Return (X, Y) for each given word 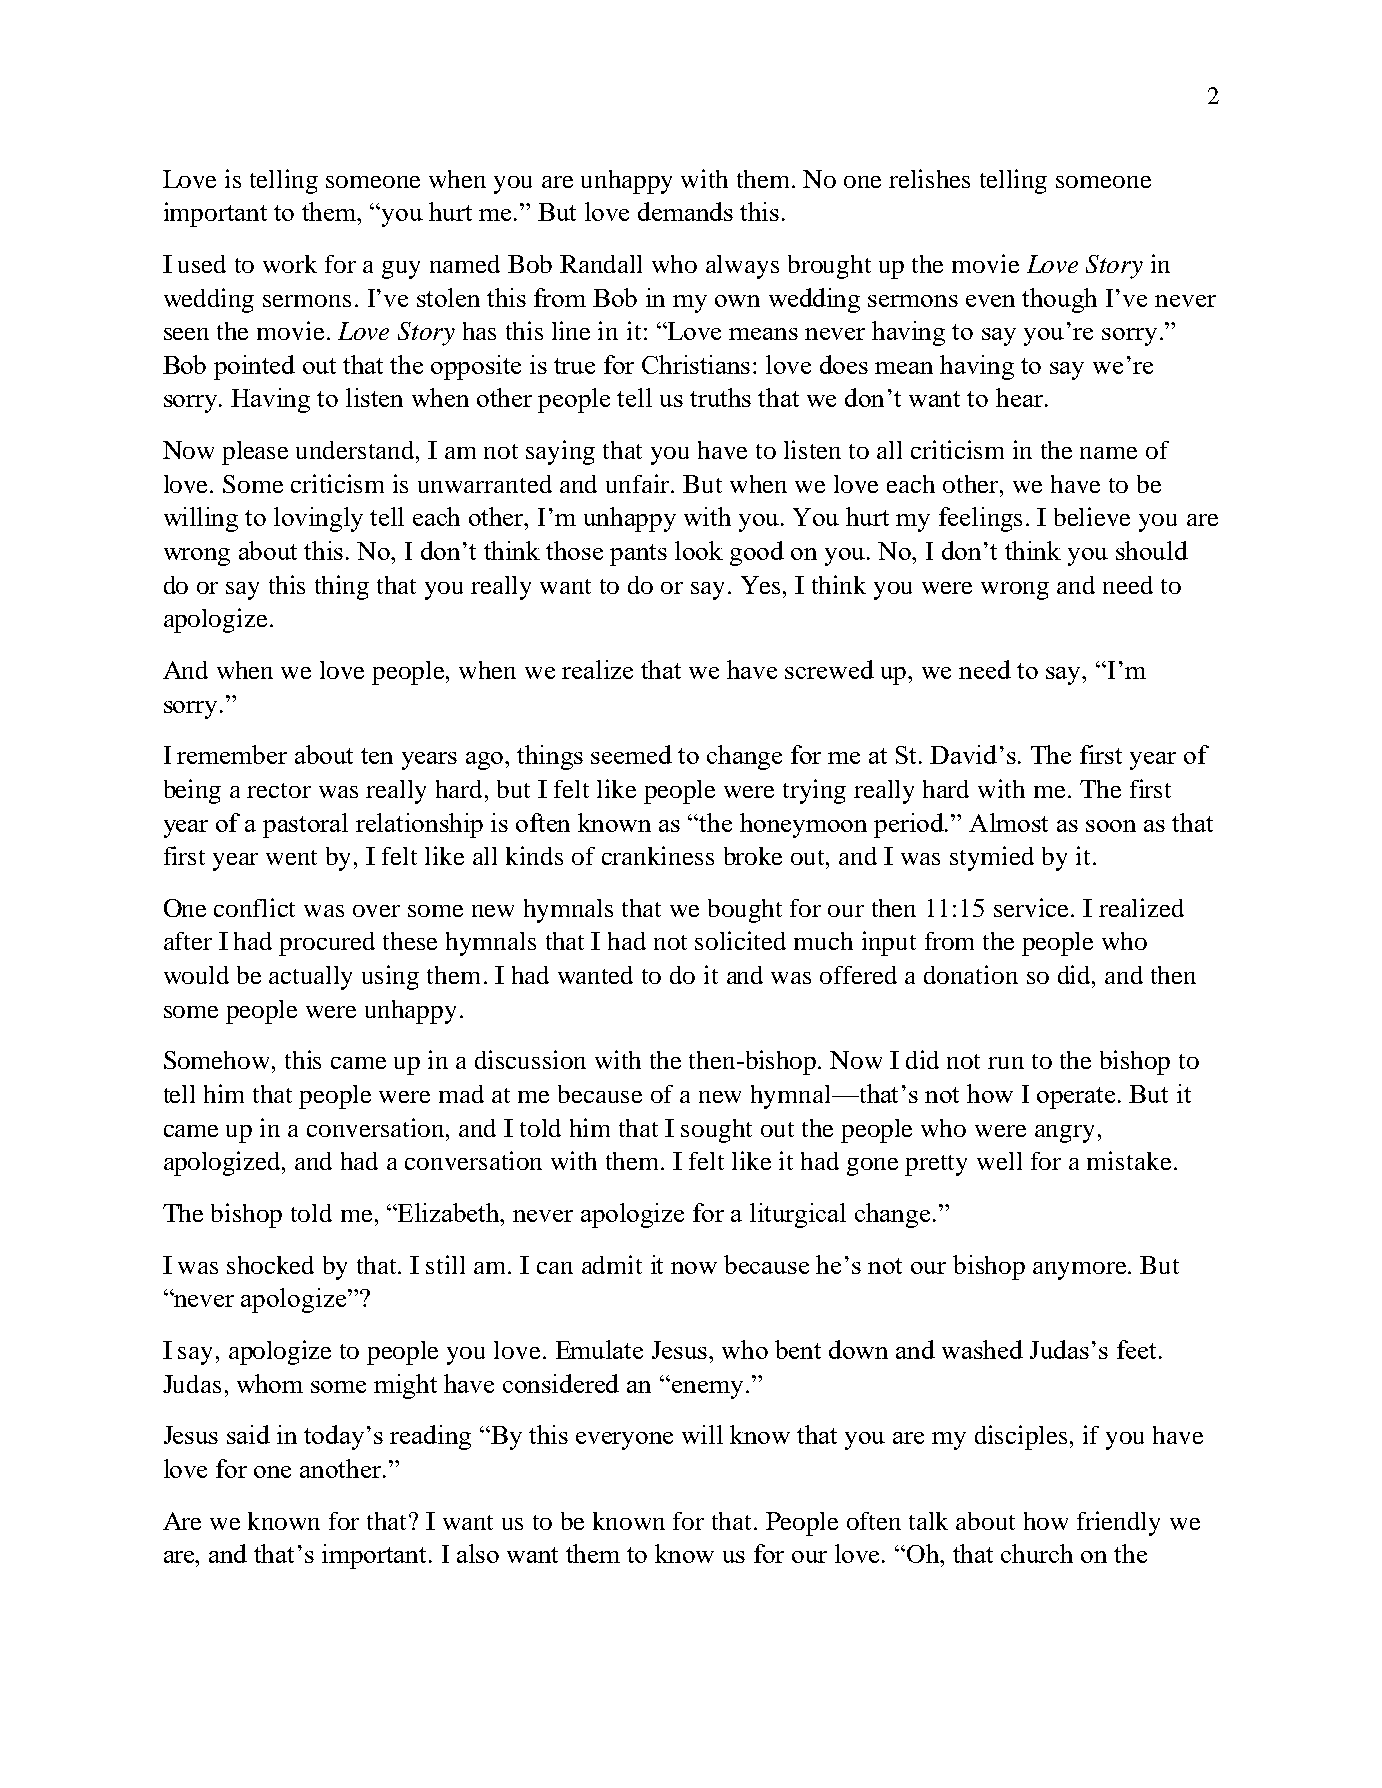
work (290, 264)
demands (685, 211)
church (1037, 1553)
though (1059, 300)
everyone (624, 1441)
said (248, 1434)
